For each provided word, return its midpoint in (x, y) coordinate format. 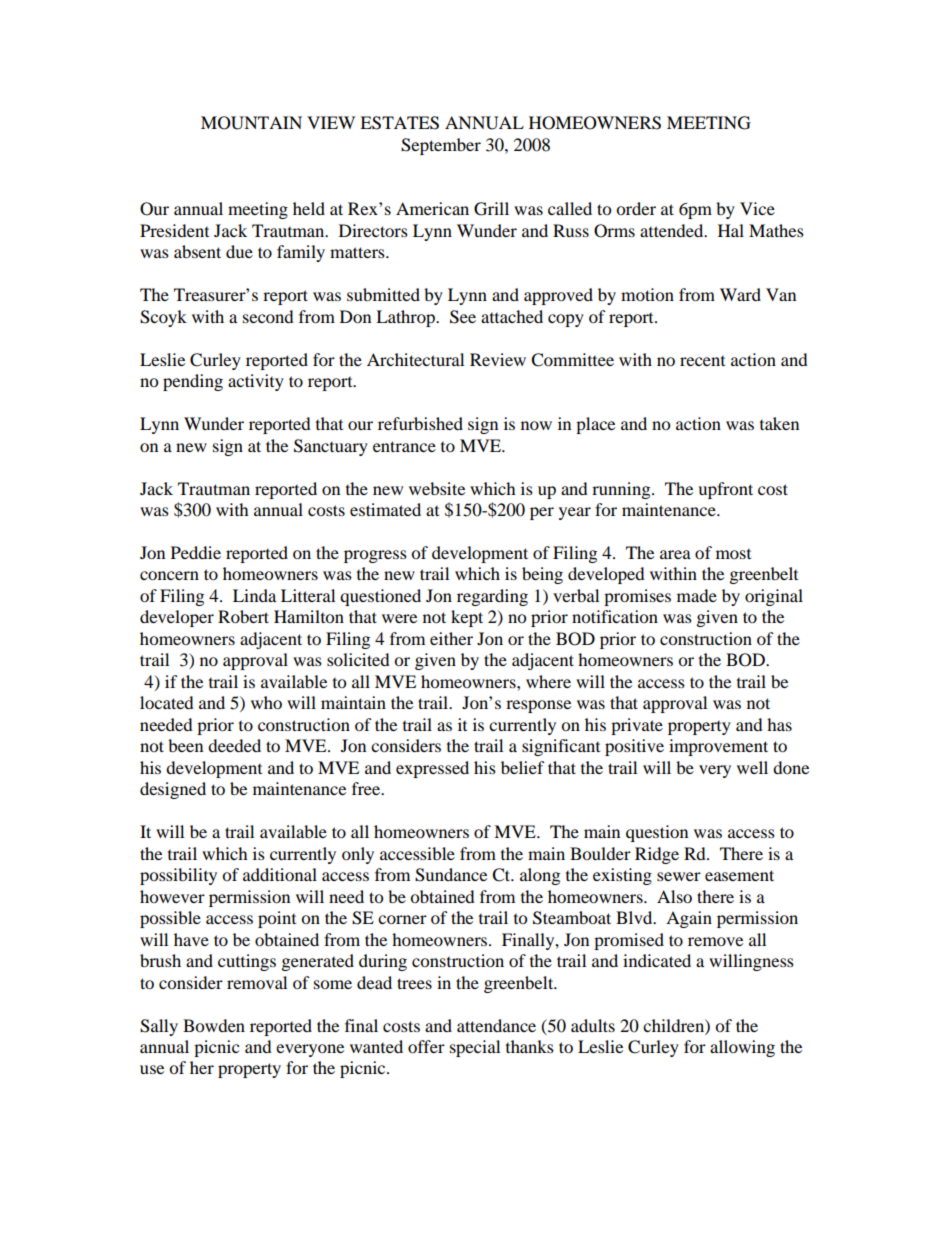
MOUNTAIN (251, 123)
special (475, 1048)
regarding (492, 597)
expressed (432, 769)
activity (256, 382)
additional (280, 874)
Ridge (657, 855)
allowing (742, 1048)
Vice (757, 208)
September (441, 146)
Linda (254, 595)
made (697, 595)
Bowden (214, 1025)
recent (702, 361)
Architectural (415, 359)
